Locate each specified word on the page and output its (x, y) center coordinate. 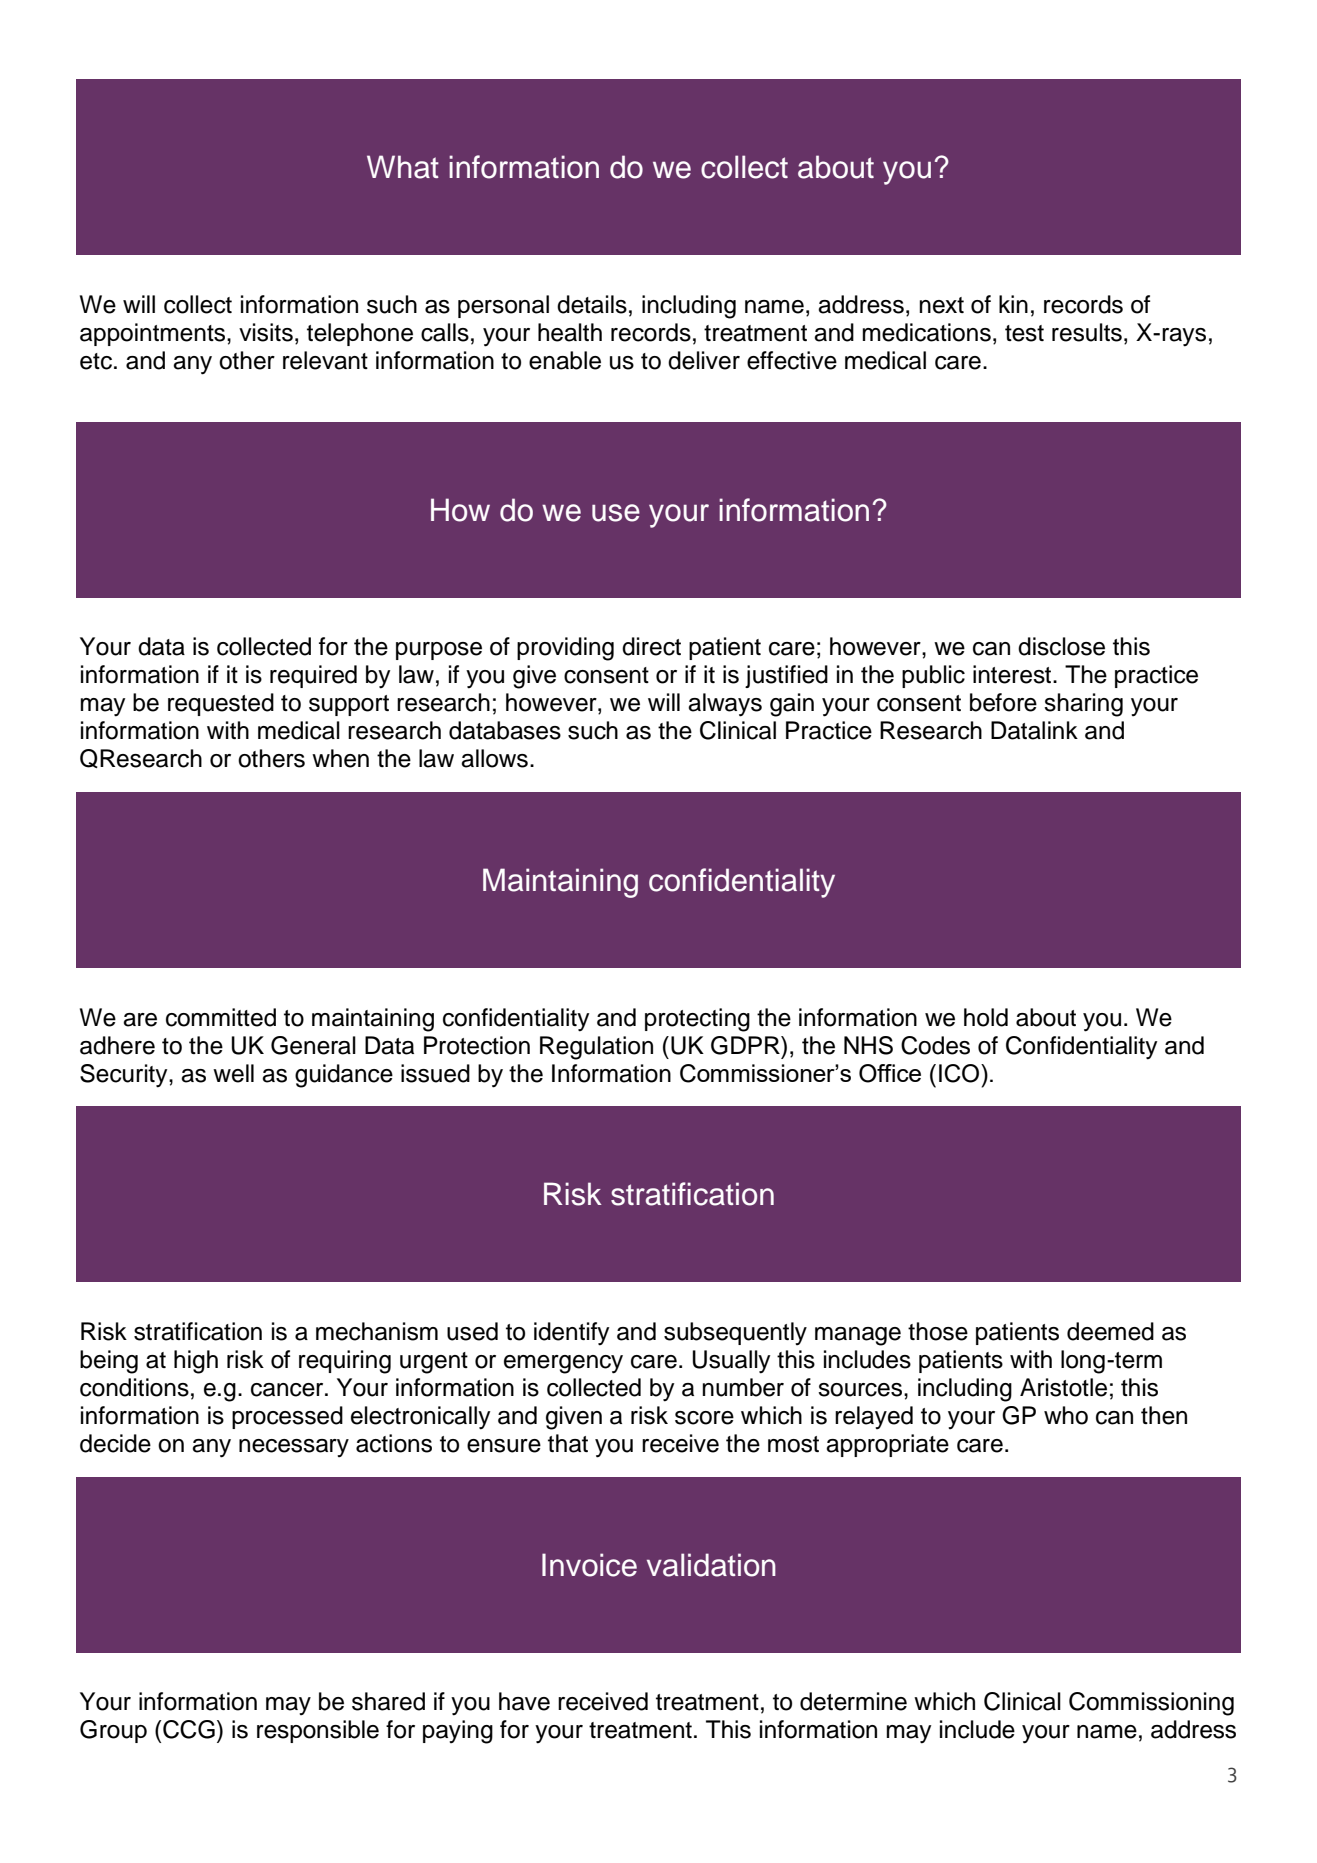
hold (986, 1017)
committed (221, 1017)
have (524, 1701)
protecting (697, 1020)
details (592, 304)
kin (1013, 304)
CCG (189, 1729)
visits (266, 332)
